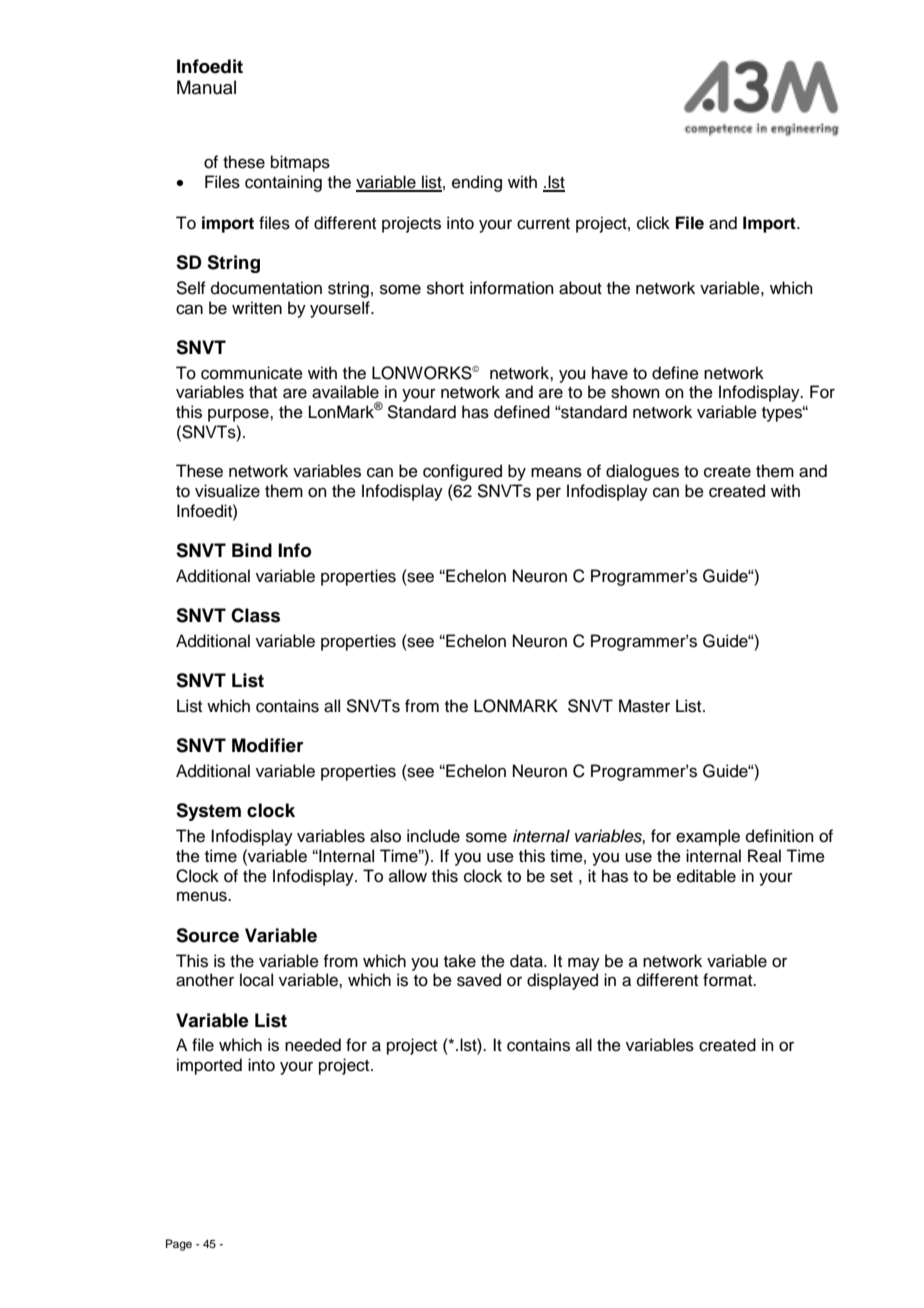 The width and height of the document is (924, 1308). Describe the element at coordinates (642, 472) in the document. I see `dialogues` at that location.
